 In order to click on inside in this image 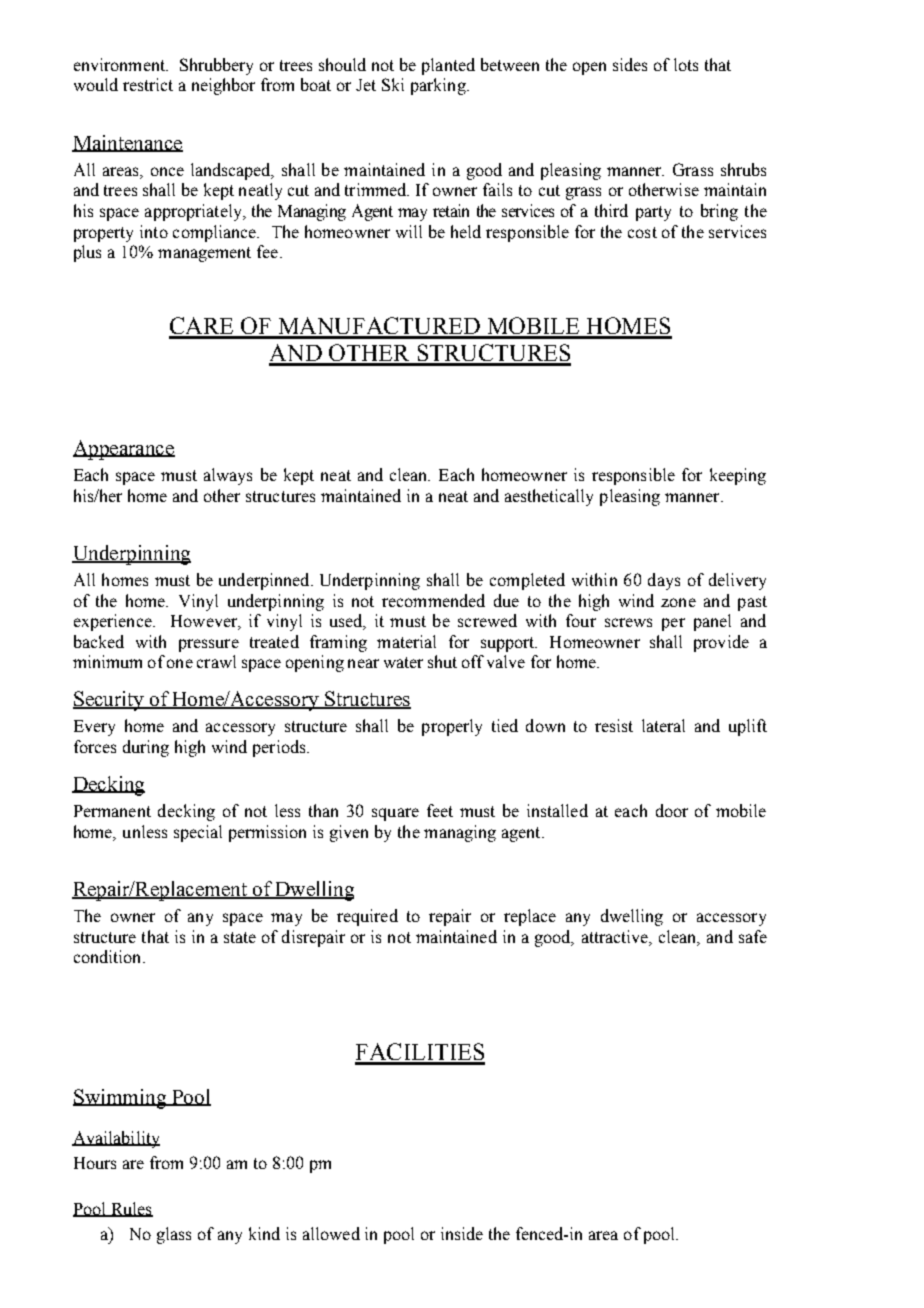, I will do `click(462, 1233)`.
